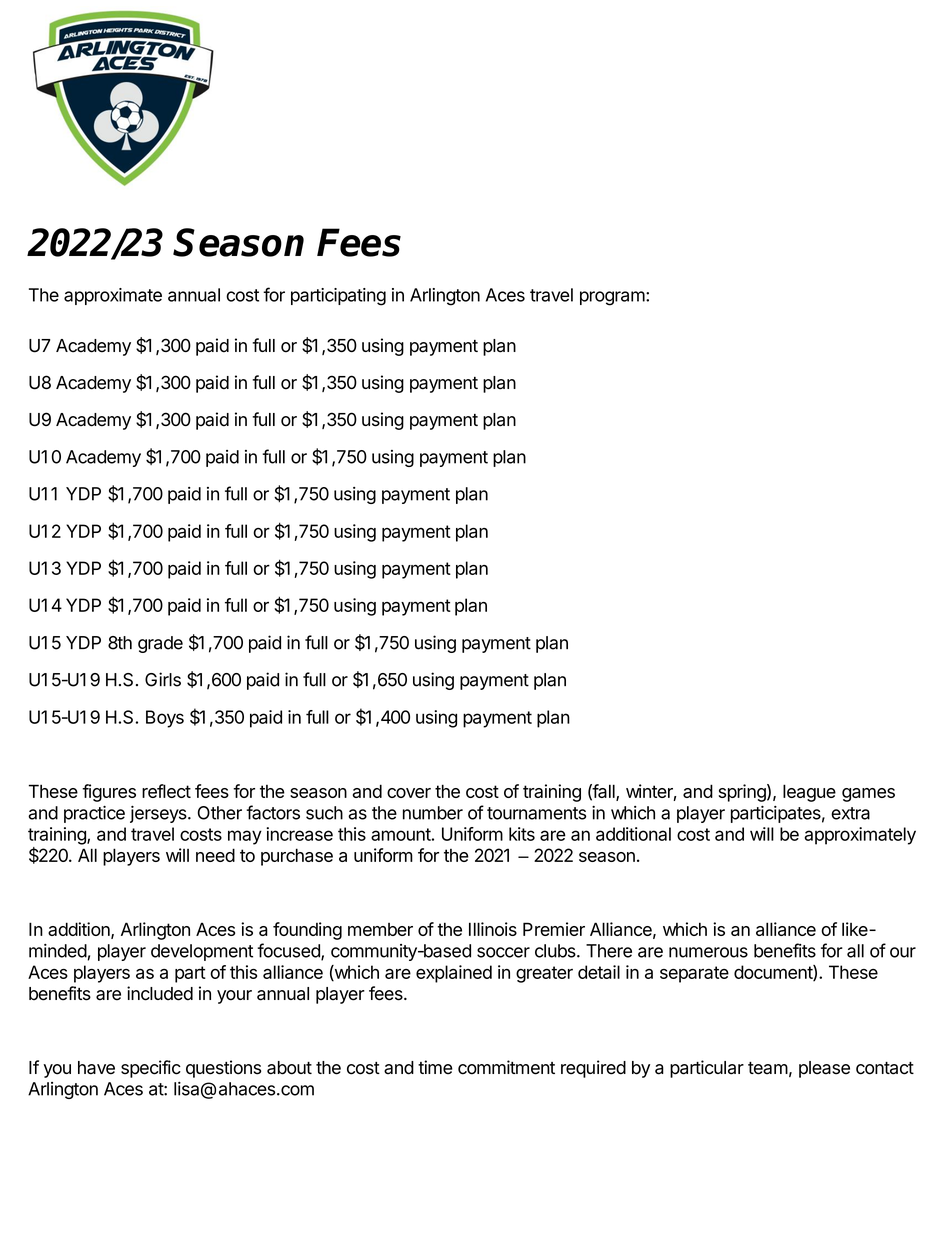  I want to click on Boys, so click(165, 719).
